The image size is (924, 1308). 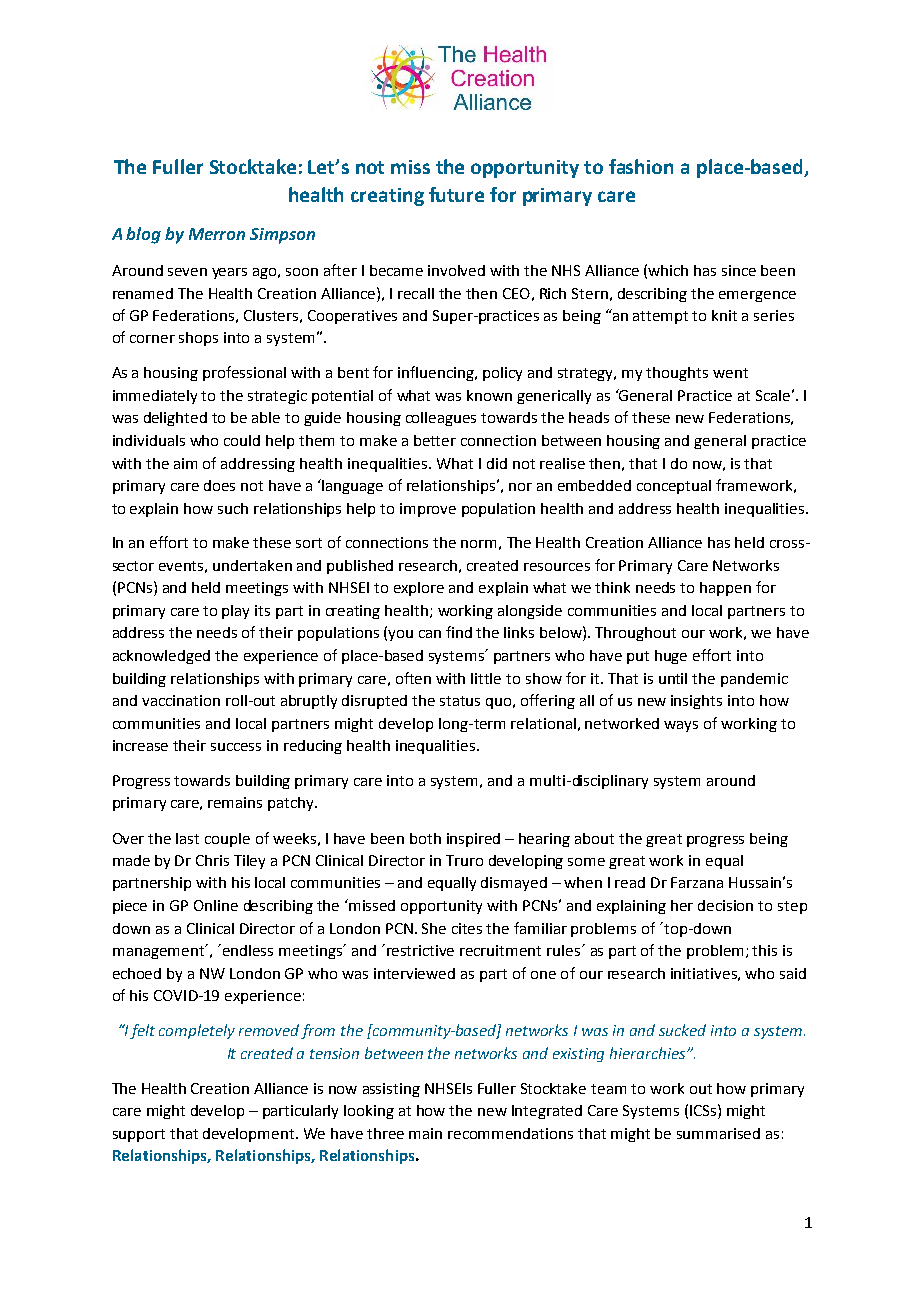 What do you see at coordinates (428, 510) in the image?
I see `improve` at bounding box center [428, 510].
